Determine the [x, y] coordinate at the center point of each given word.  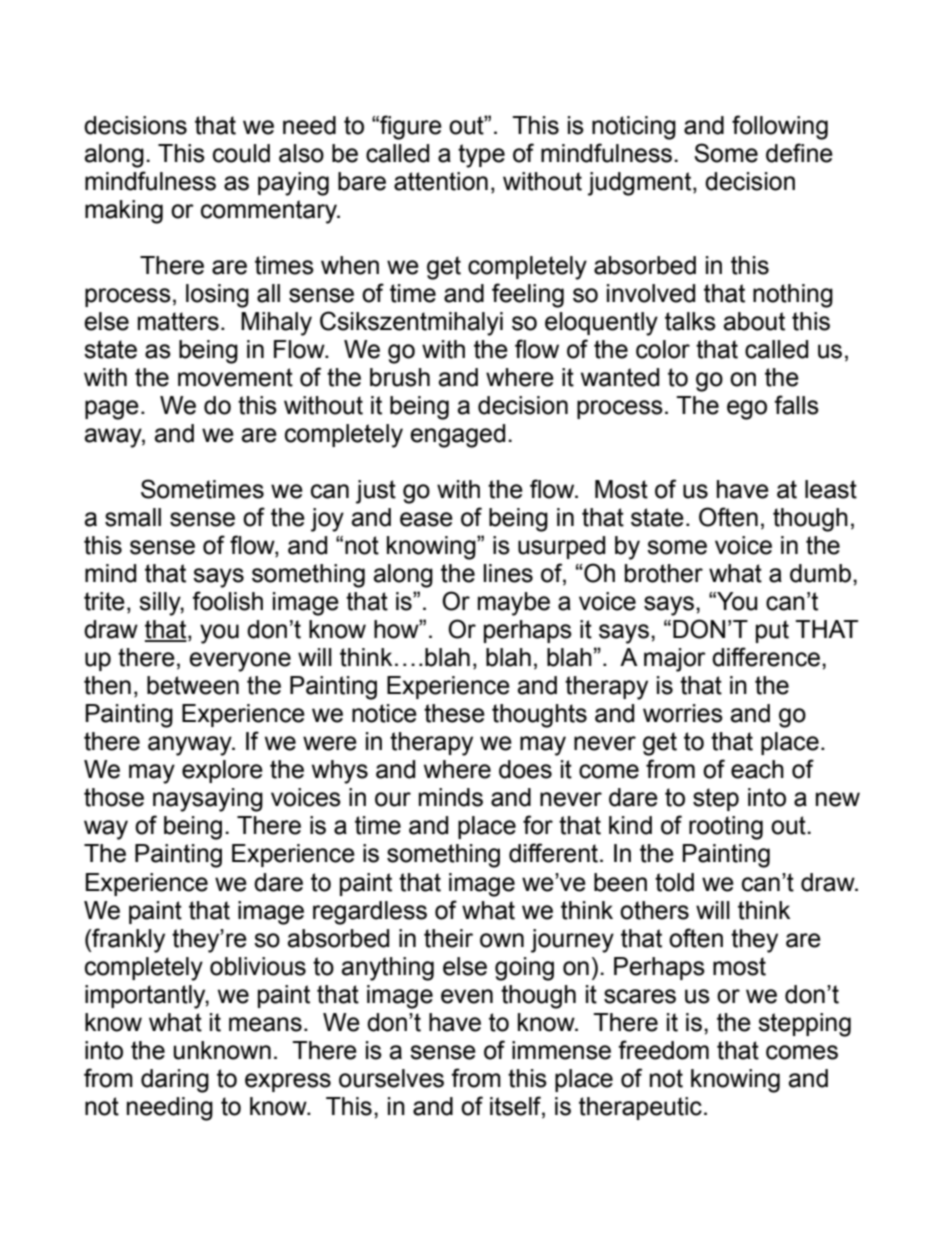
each [757, 769]
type [481, 156]
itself [516, 1106]
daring [175, 1081]
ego [747, 410]
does [525, 769]
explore [222, 771]
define [799, 153]
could [241, 153]
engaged [457, 436]
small [133, 517]
